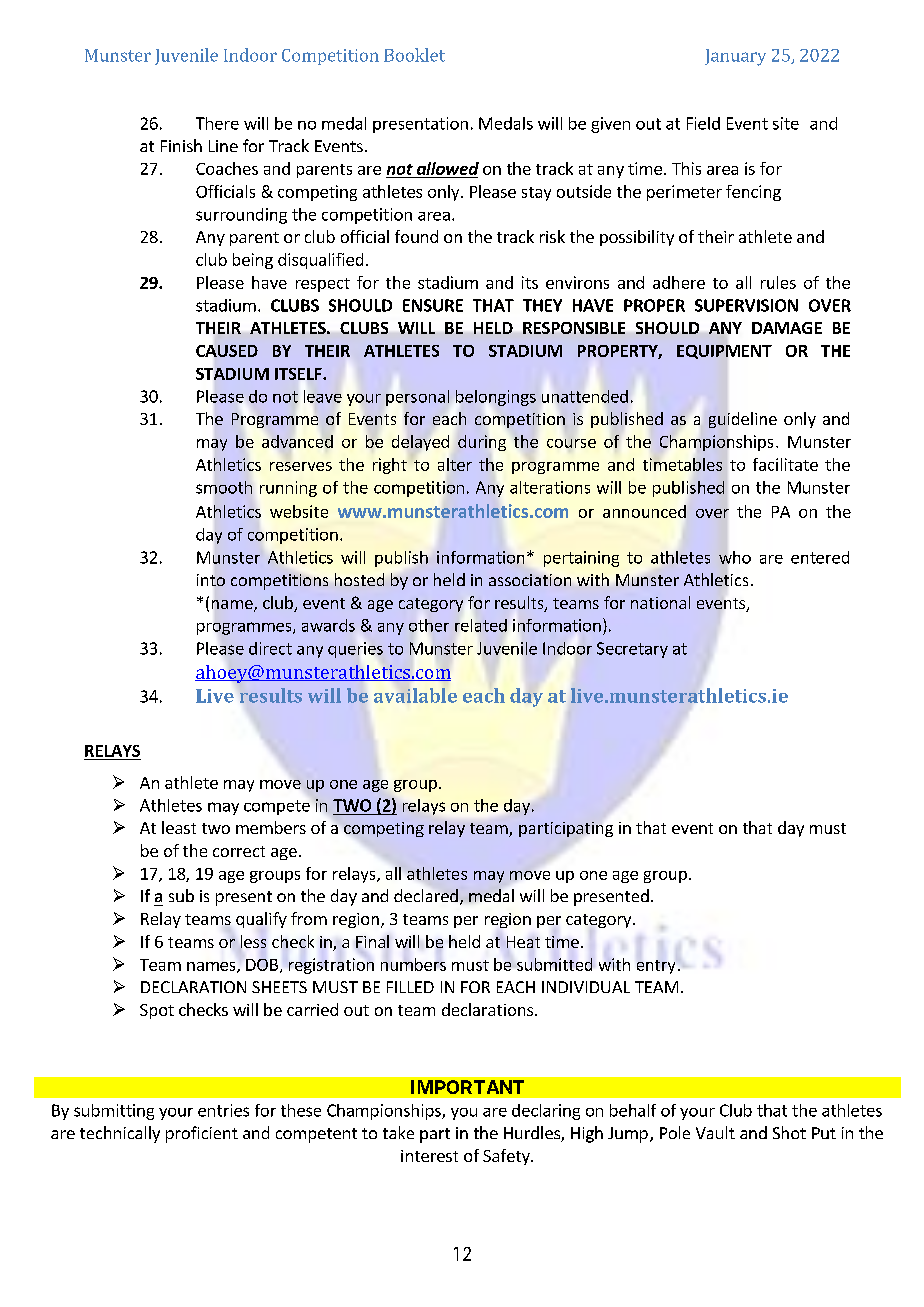 The height and width of the screenshot is (1307, 924). What do you see at coordinates (735, 57) in the screenshot?
I see `January` at bounding box center [735, 57].
